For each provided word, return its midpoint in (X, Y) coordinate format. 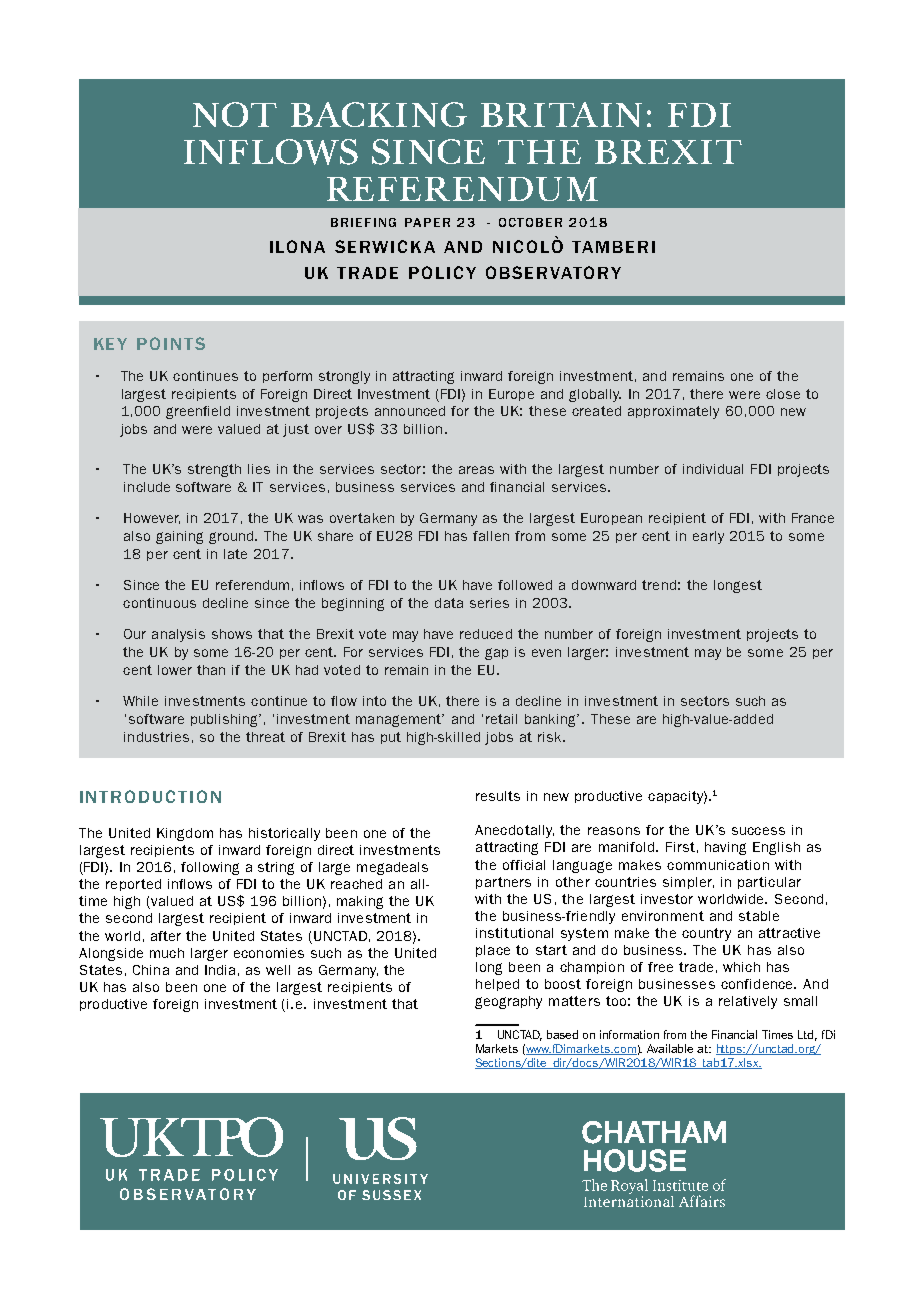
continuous (159, 603)
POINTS (171, 343)
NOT (235, 114)
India (220, 970)
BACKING (379, 114)
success (758, 831)
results (498, 796)
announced (410, 411)
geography (508, 1002)
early (708, 537)
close (783, 394)
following (210, 868)
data (449, 603)
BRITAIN (561, 114)
